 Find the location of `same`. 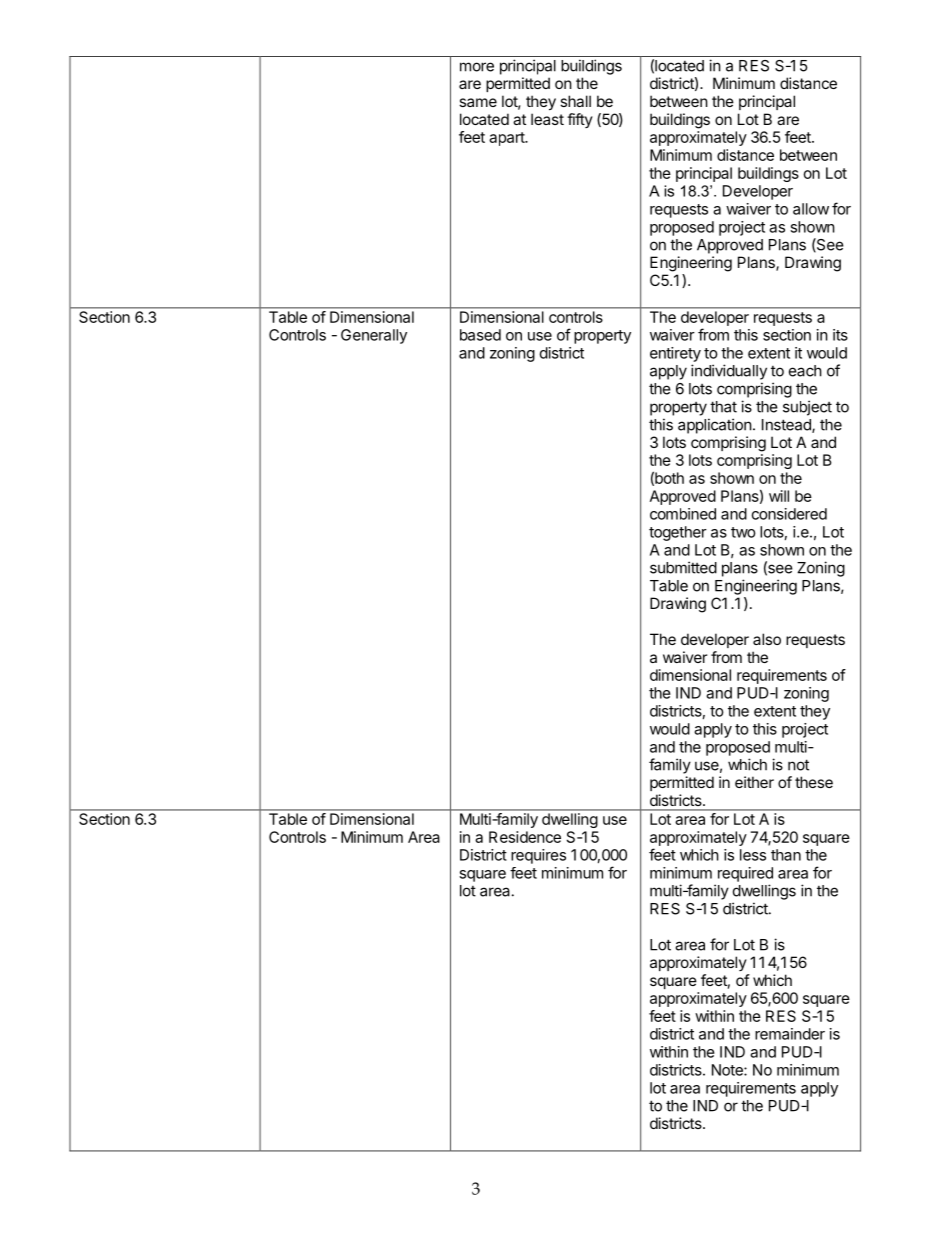

same is located at coordinates (478, 102).
